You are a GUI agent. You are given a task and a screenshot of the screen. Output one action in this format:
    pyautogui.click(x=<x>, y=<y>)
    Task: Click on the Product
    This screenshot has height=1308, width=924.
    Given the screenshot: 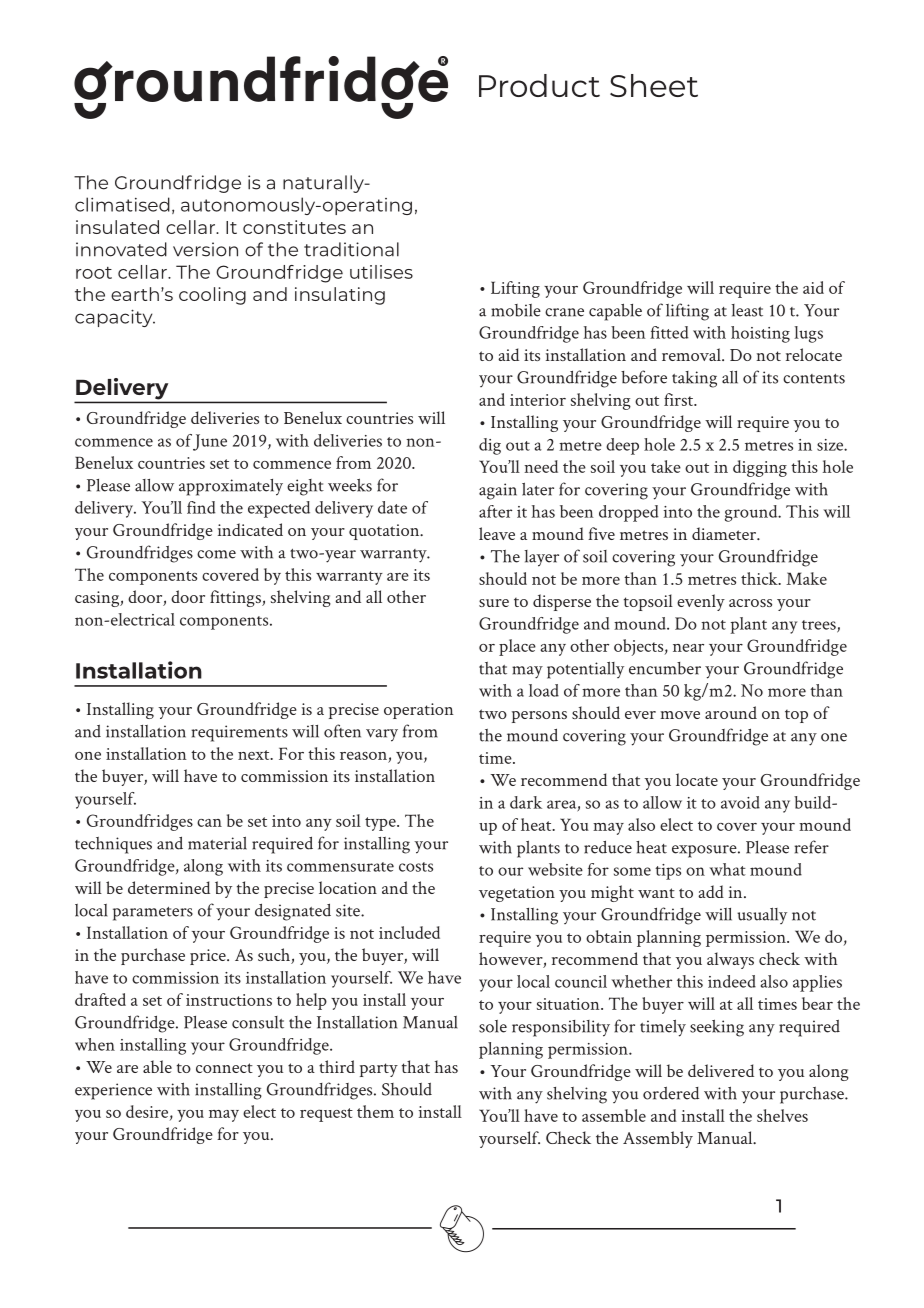 What is the action you would take?
    pyautogui.click(x=539, y=85)
